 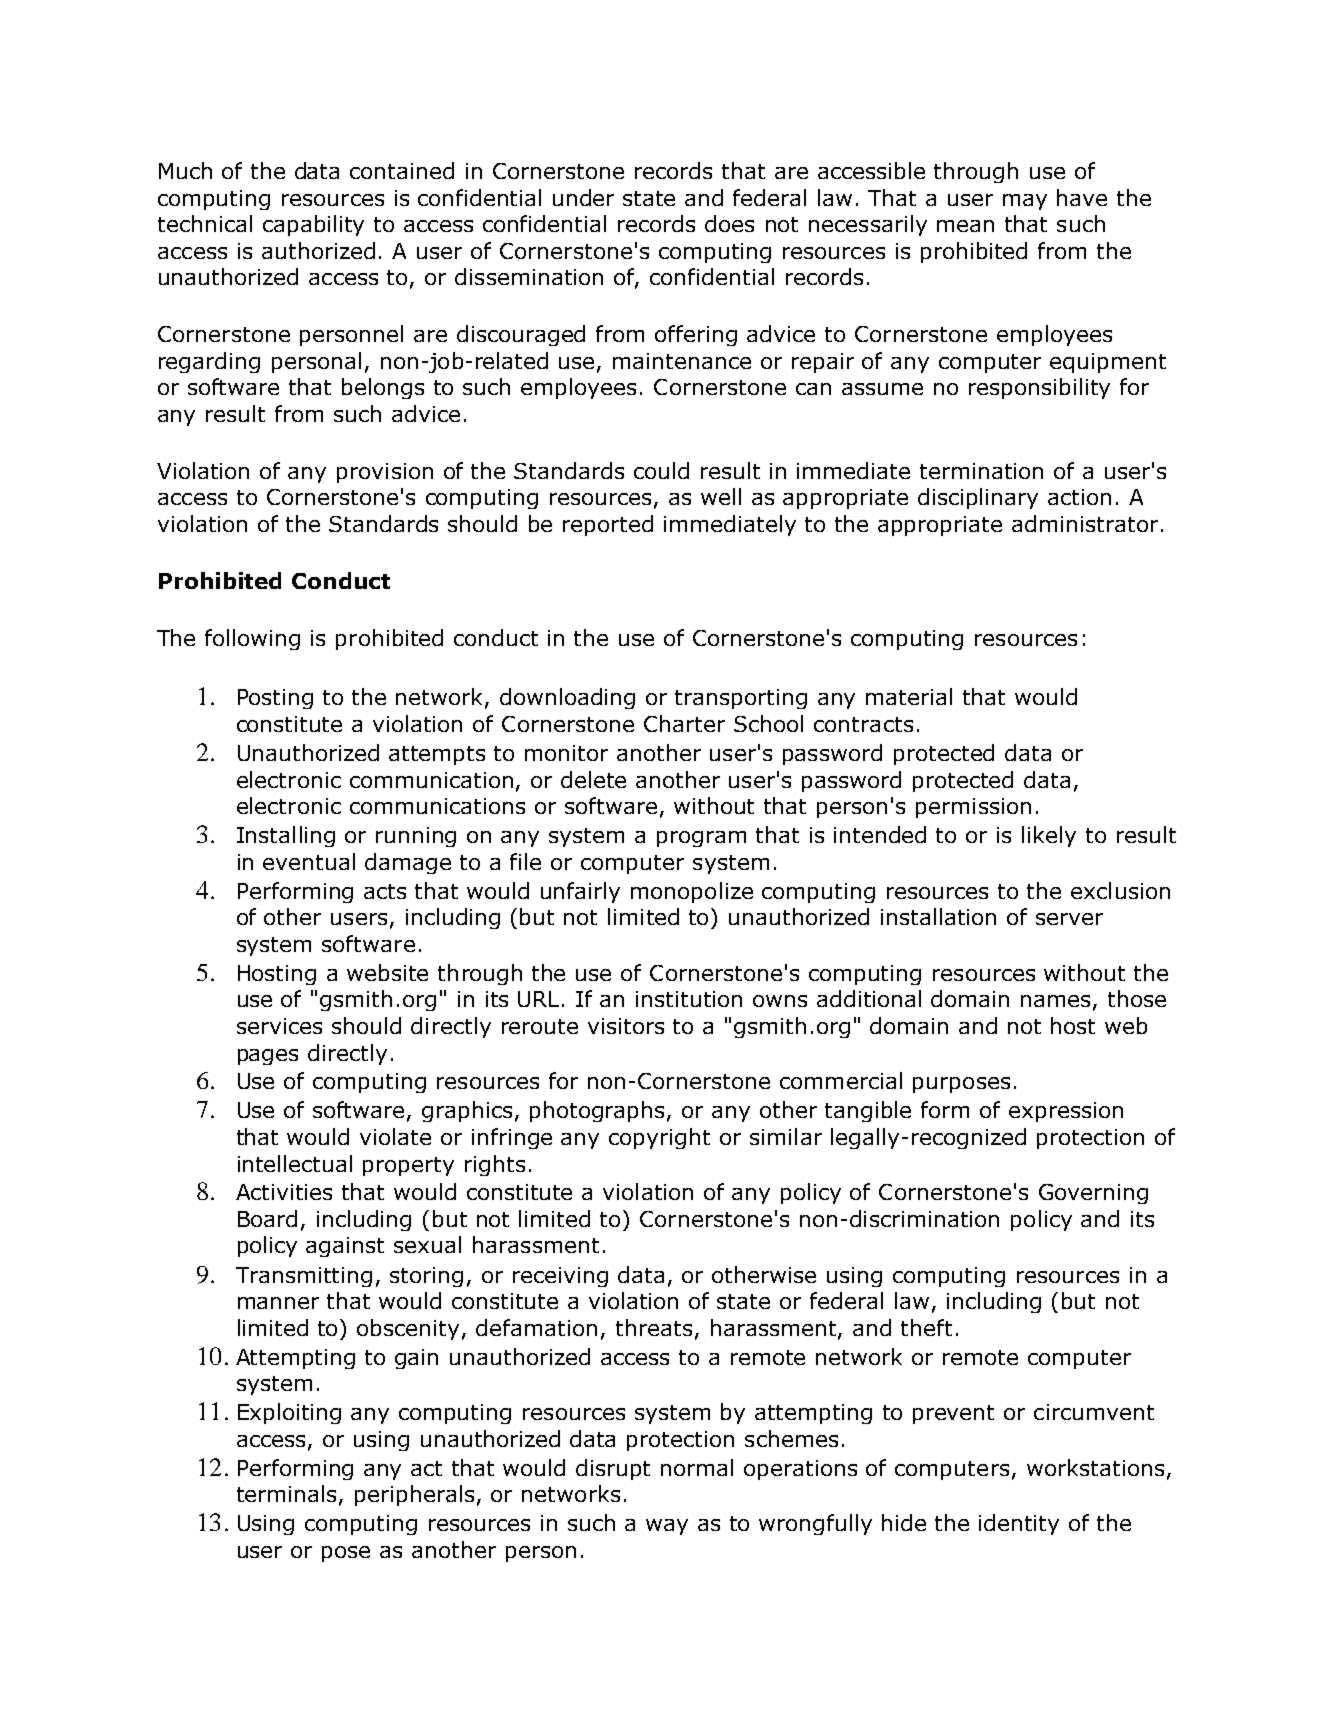 What do you see at coordinates (1025, 202) in the screenshot?
I see `may` at bounding box center [1025, 202].
